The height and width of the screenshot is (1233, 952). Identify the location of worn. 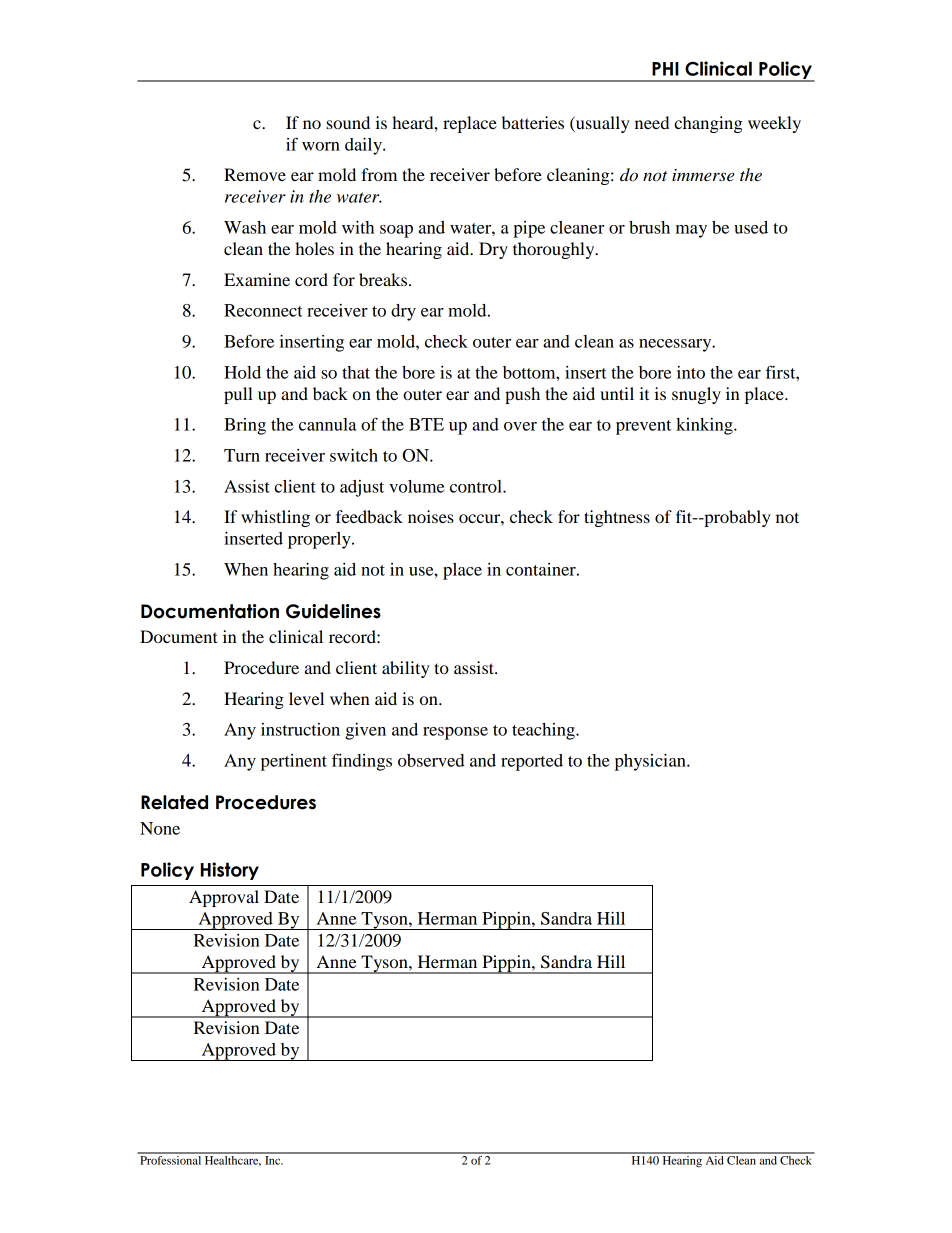
(321, 146).
